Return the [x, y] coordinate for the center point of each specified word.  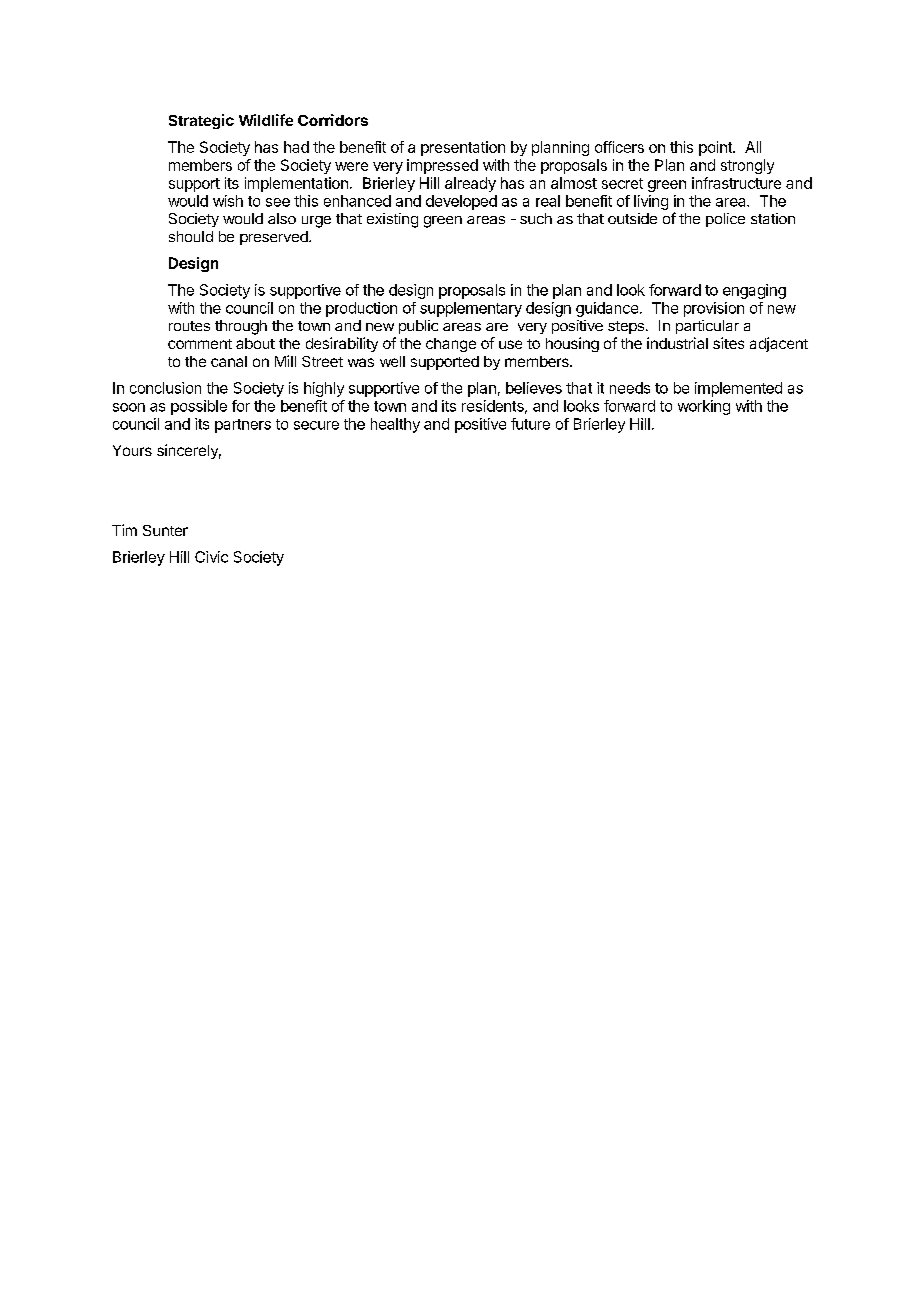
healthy [395, 425]
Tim [124, 530]
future [530, 424]
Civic [211, 557]
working [704, 407]
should [191, 236]
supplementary [471, 309]
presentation [463, 148]
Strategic [201, 121]
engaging [754, 291]
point [716, 148]
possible [199, 407]
